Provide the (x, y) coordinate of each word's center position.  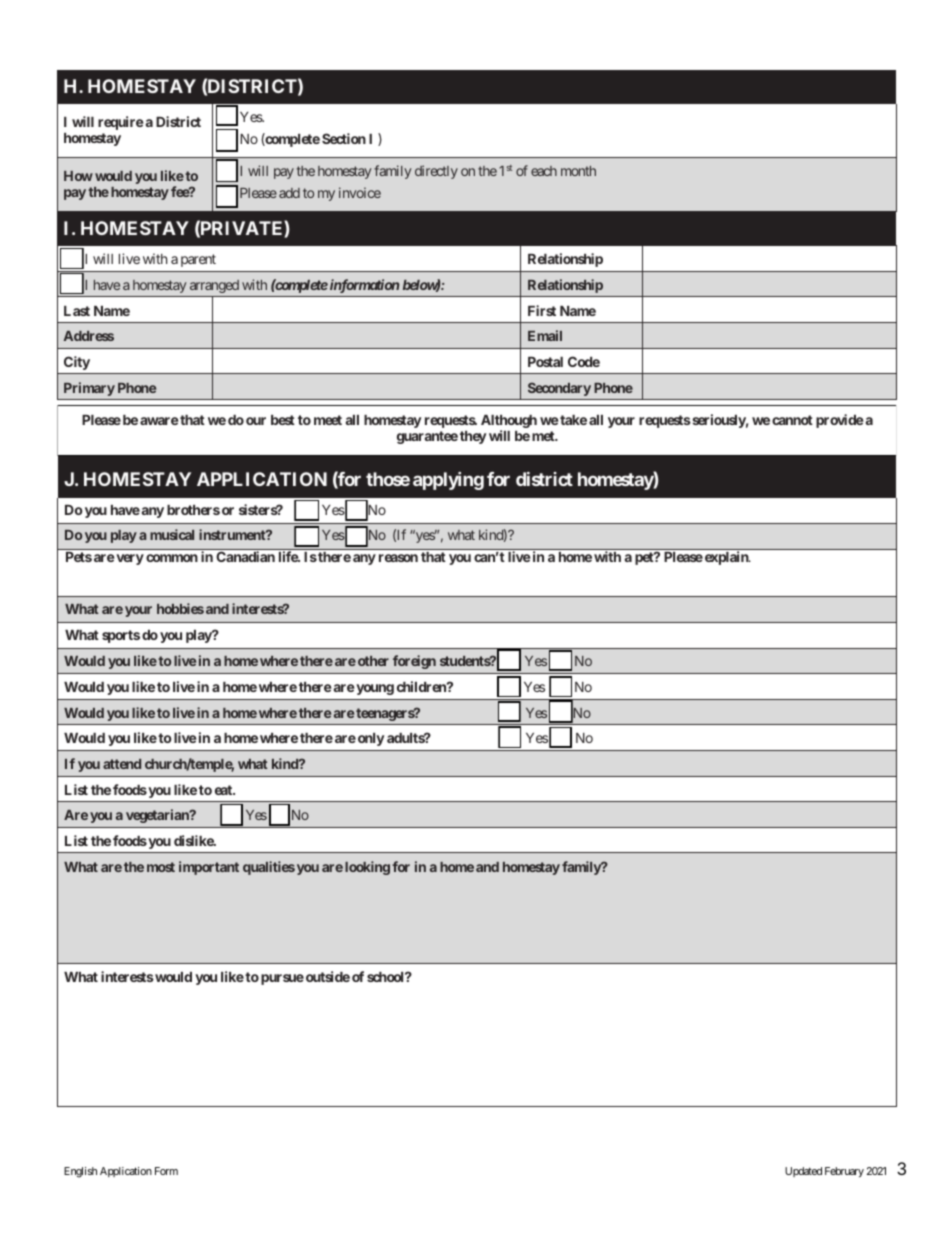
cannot (792, 420)
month (578, 171)
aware (159, 421)
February (844, 1172)
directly (436, 172)
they (473, 437)
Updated (803, 1172)
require (121, 123)
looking (367, 868)
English (80, 1172)
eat (224, 790)
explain (726, 558)
